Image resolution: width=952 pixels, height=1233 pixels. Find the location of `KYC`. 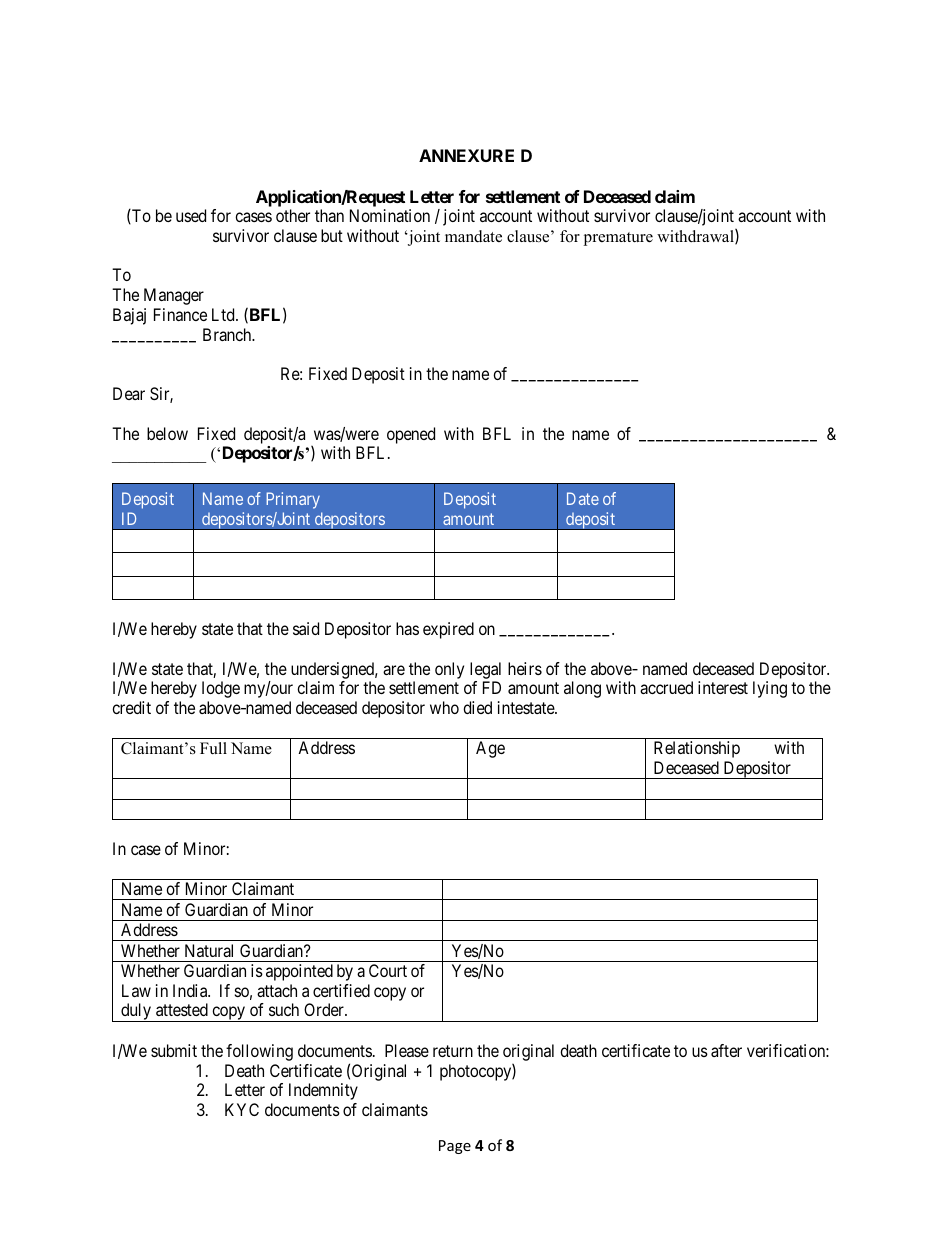

KYC is located at coordinates (242, 1109).
